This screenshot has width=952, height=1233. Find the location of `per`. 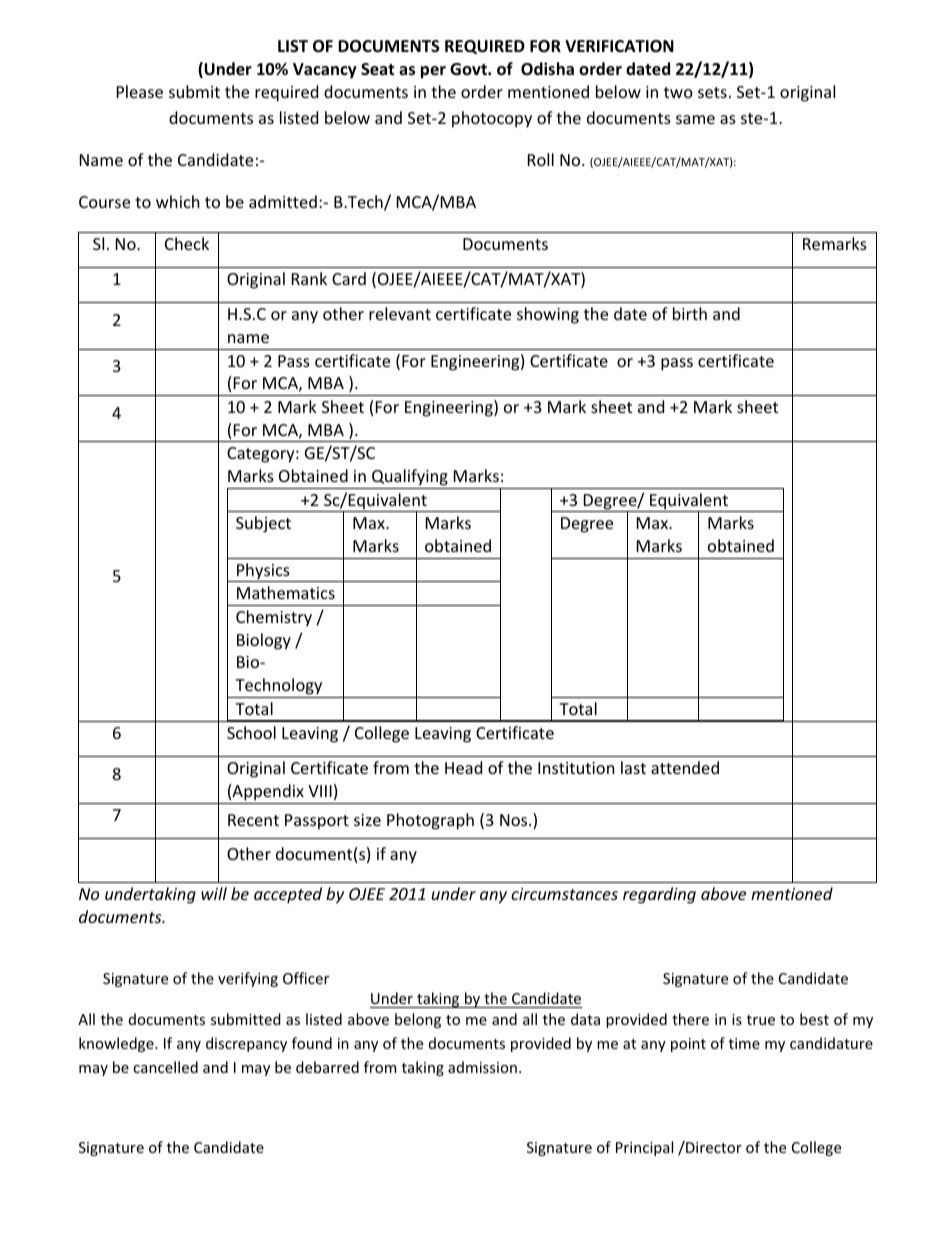

per is located at coordinates (433, 72).
